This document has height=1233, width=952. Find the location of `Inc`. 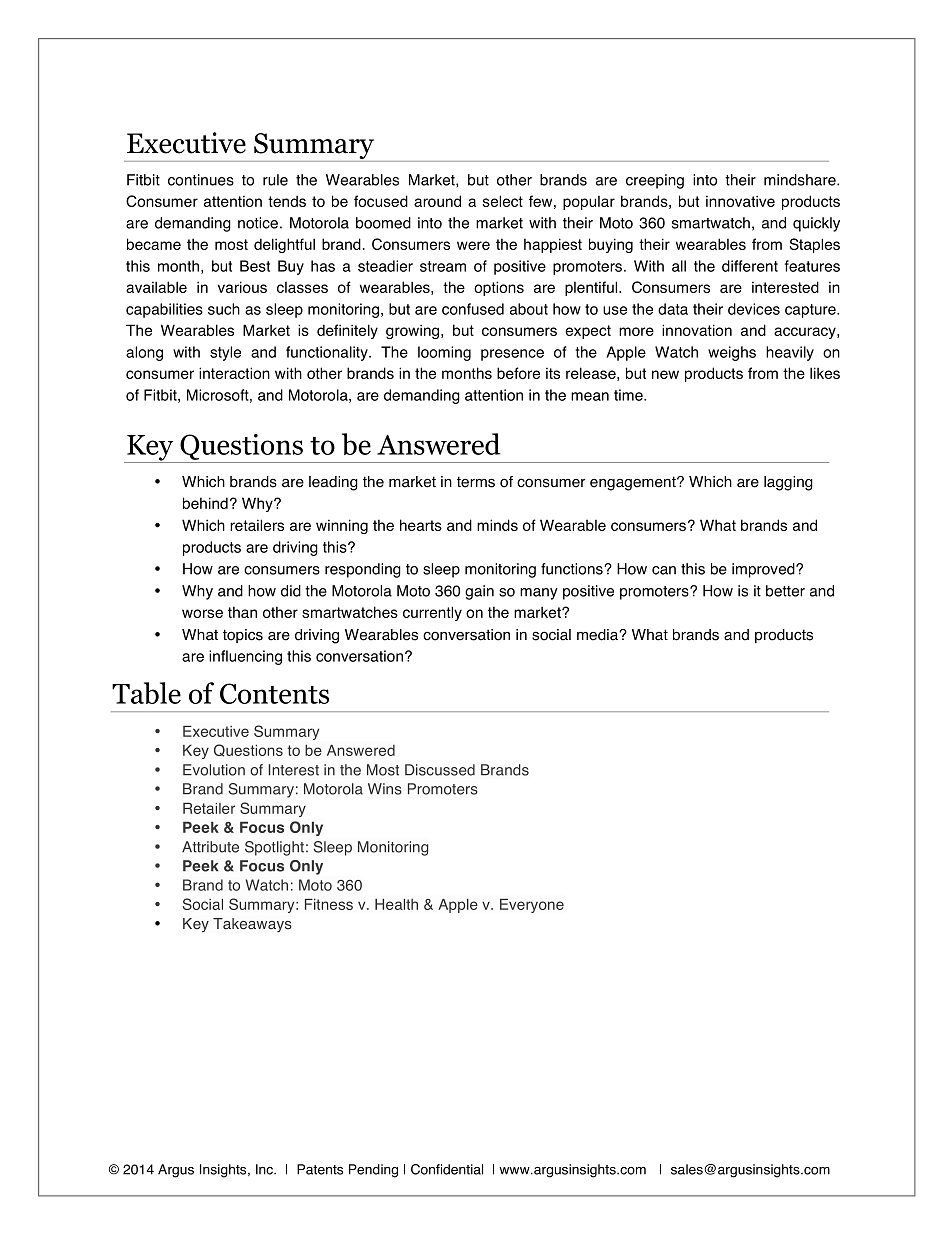

Inc is located at coordinates (266, 1169).
